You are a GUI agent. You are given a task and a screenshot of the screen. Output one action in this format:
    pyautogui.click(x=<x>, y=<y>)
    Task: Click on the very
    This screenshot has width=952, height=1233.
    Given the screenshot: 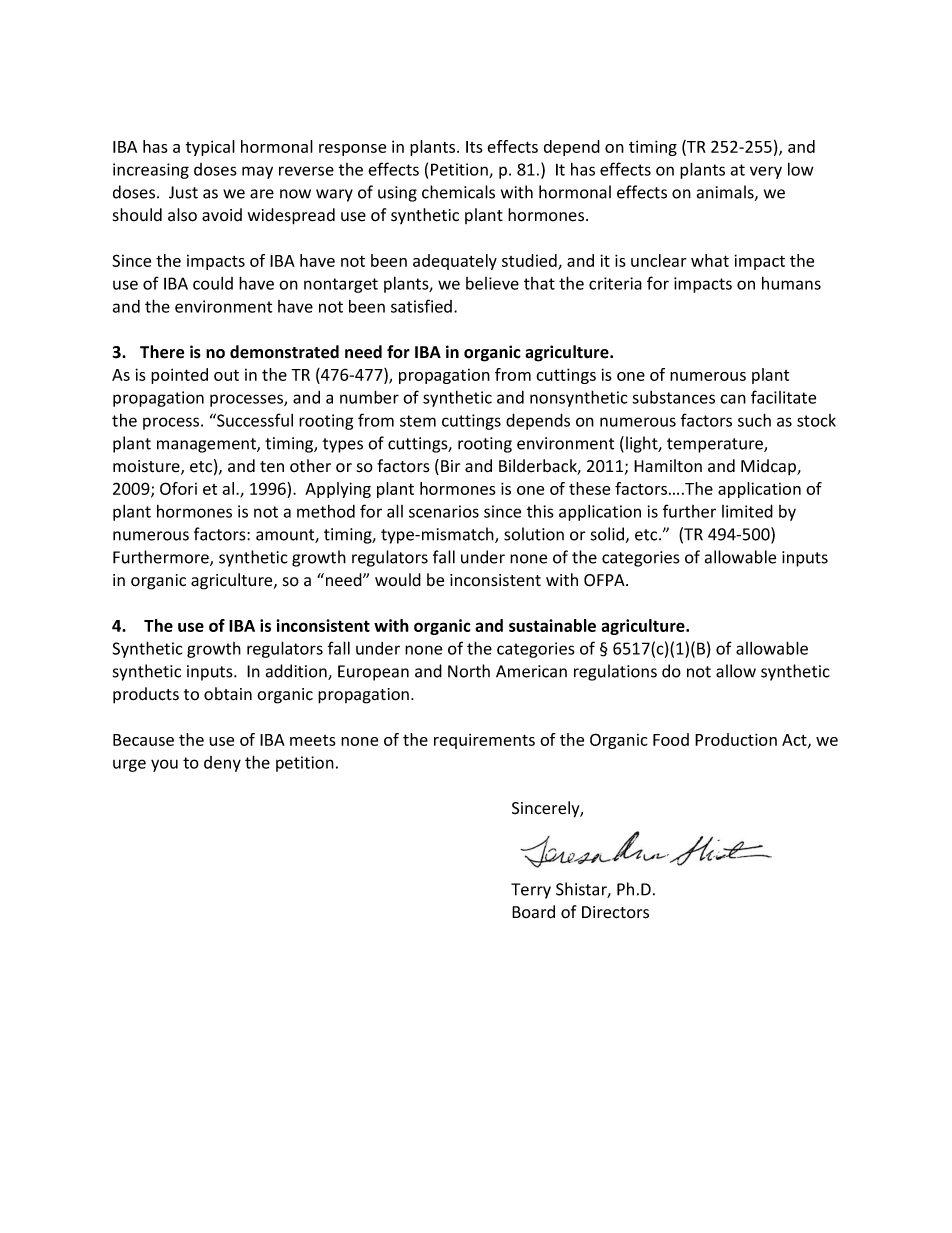 What is the action you would take?
    pyautogui.click(x=766, y=172)
